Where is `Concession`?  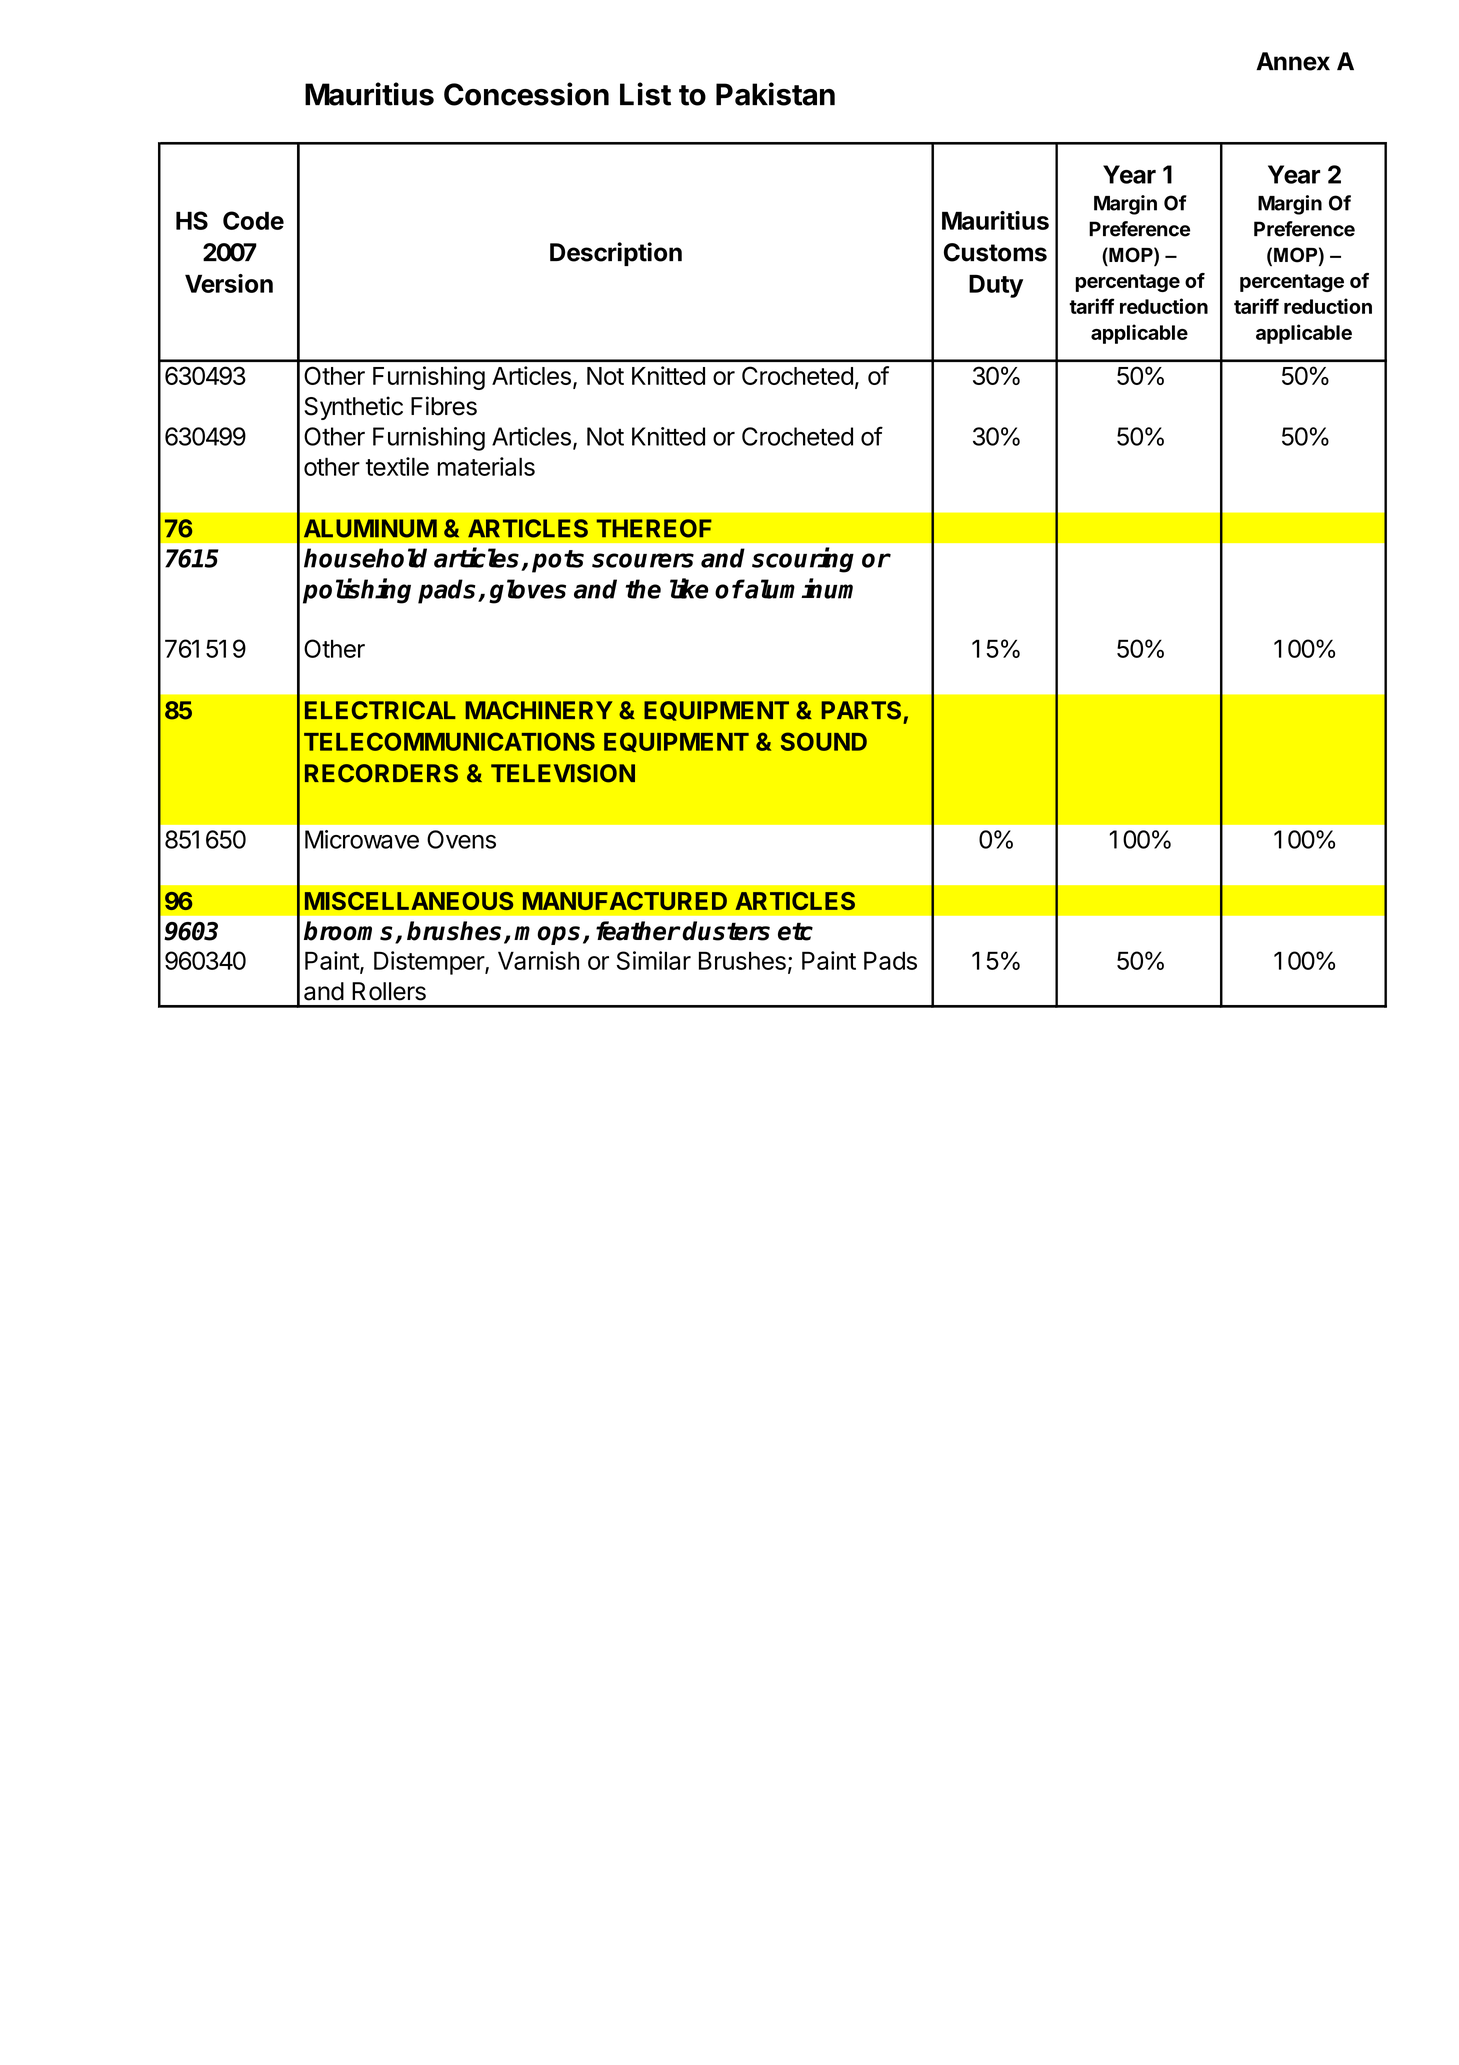 Concession is located at coordinates (526, 94).
